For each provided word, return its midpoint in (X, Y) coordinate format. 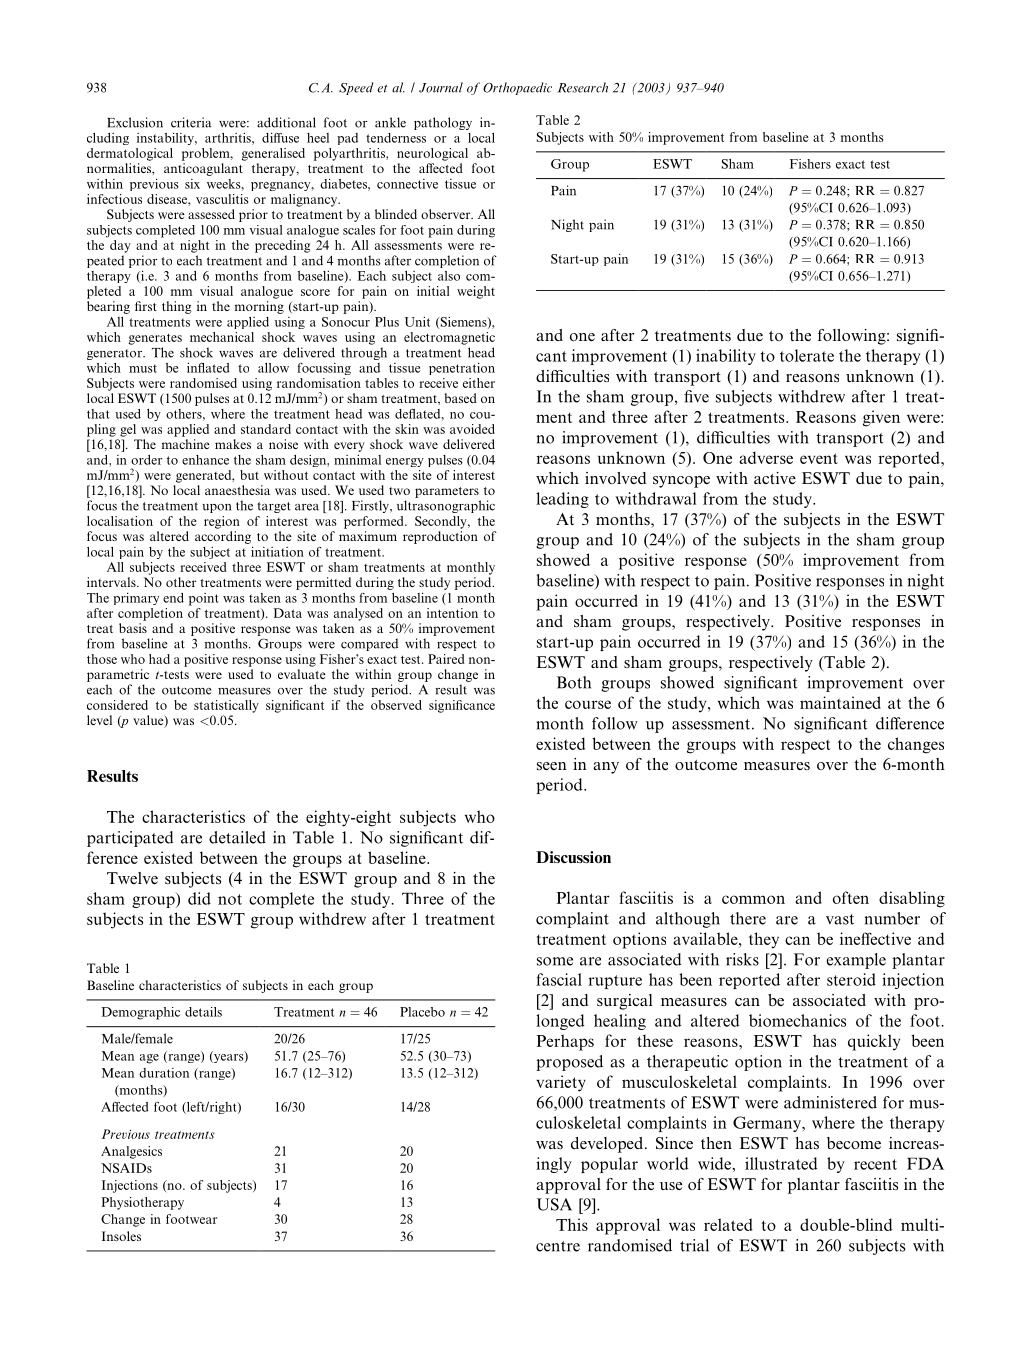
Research (582, 87)
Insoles (121, 1236)
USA (554, 1204)
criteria (191, 122)
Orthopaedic (517, 88)
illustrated (781, 1163)
